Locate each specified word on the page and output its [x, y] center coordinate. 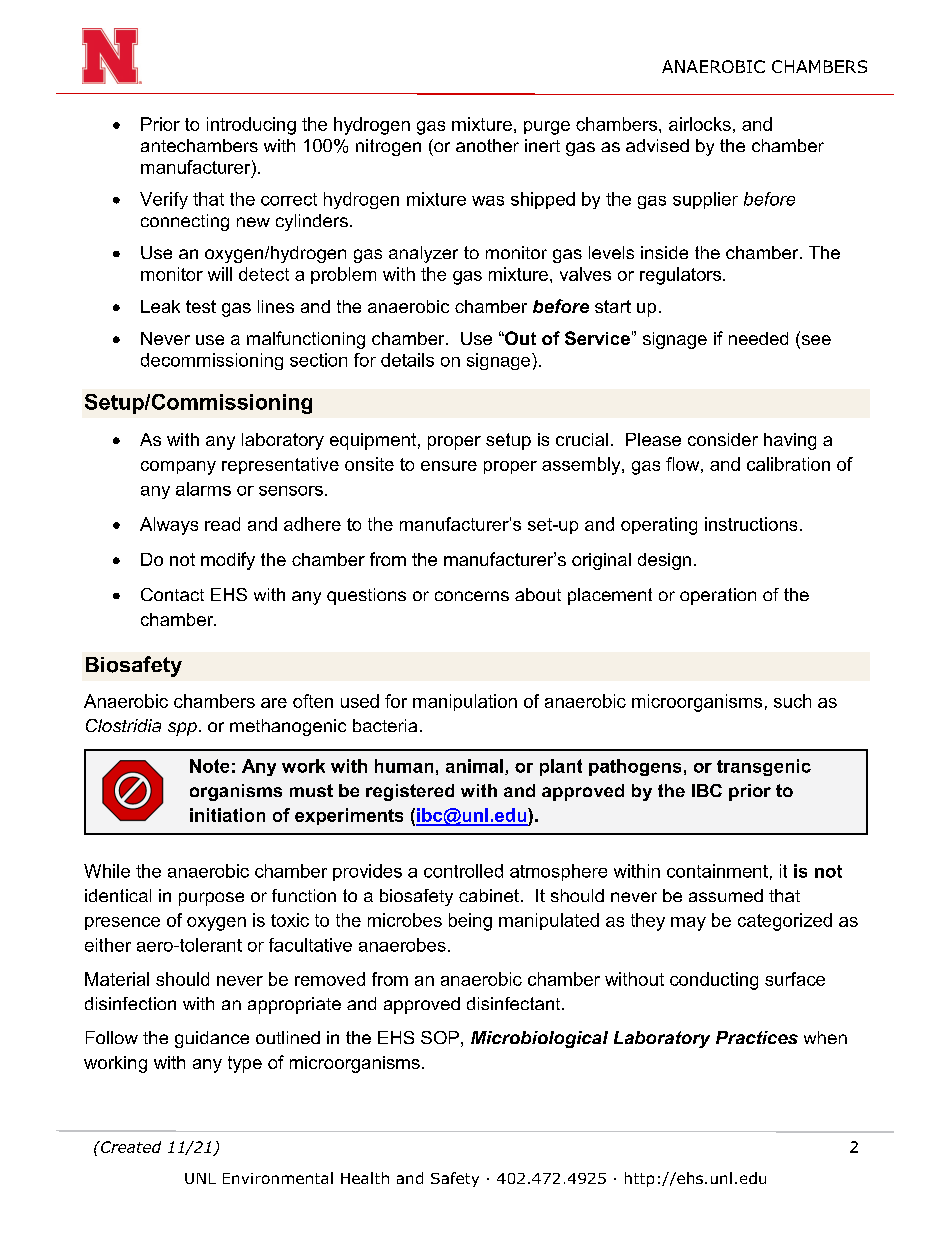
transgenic [764, 767]
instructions [751, 524]
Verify [164, 200]
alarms [203, 489]
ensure [449, 466]
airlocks [700, 124]
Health [365, 1178]
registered [410, 792]
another [487, 145]
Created [130, 1147]
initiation [227, 815]
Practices [757, 1037]
